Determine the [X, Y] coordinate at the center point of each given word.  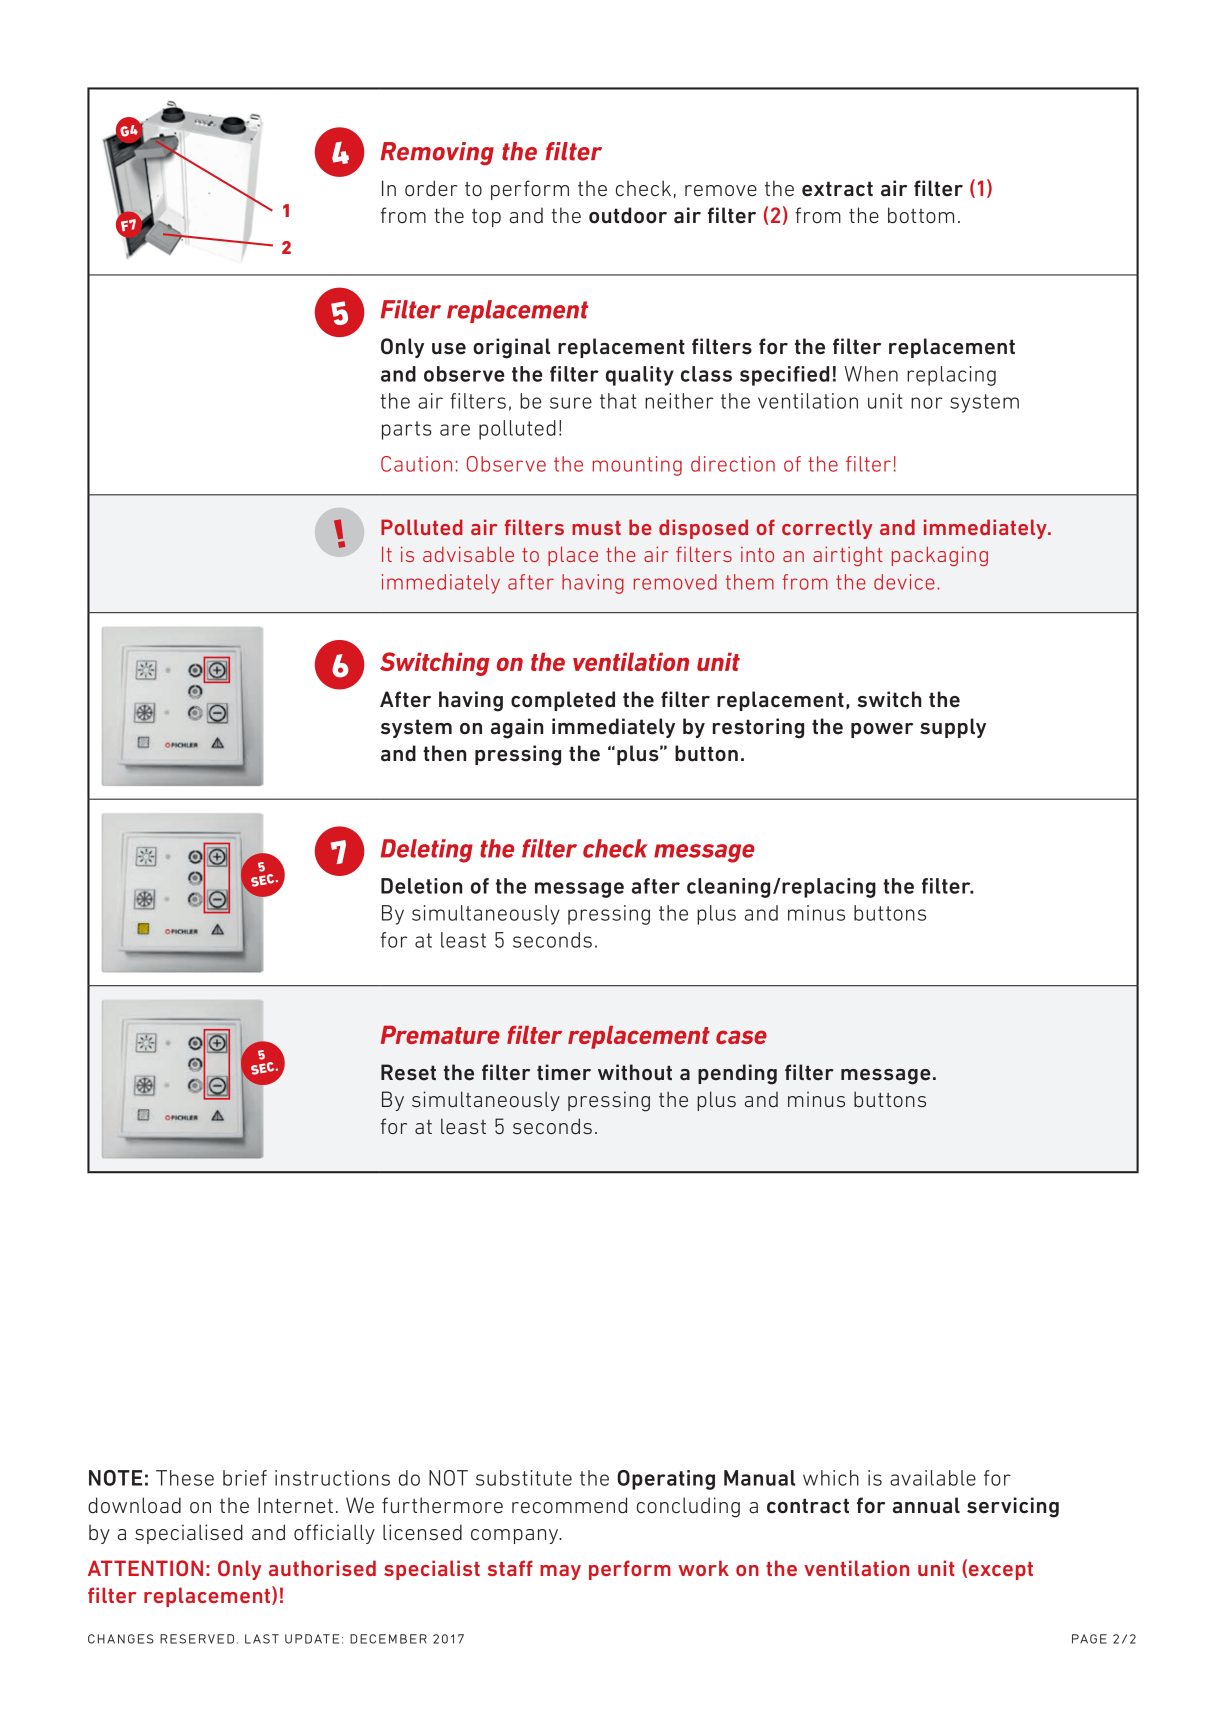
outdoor [628, 215]
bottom [921, 215]
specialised [189, 1534]
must [596, 528]
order [431, 188]
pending [737, 1074]
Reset [408, 1072]
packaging [940, 556]
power [882, 730]
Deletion [421, 886]
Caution [416, 464]
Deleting [427, 851]
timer [564, 1072]
